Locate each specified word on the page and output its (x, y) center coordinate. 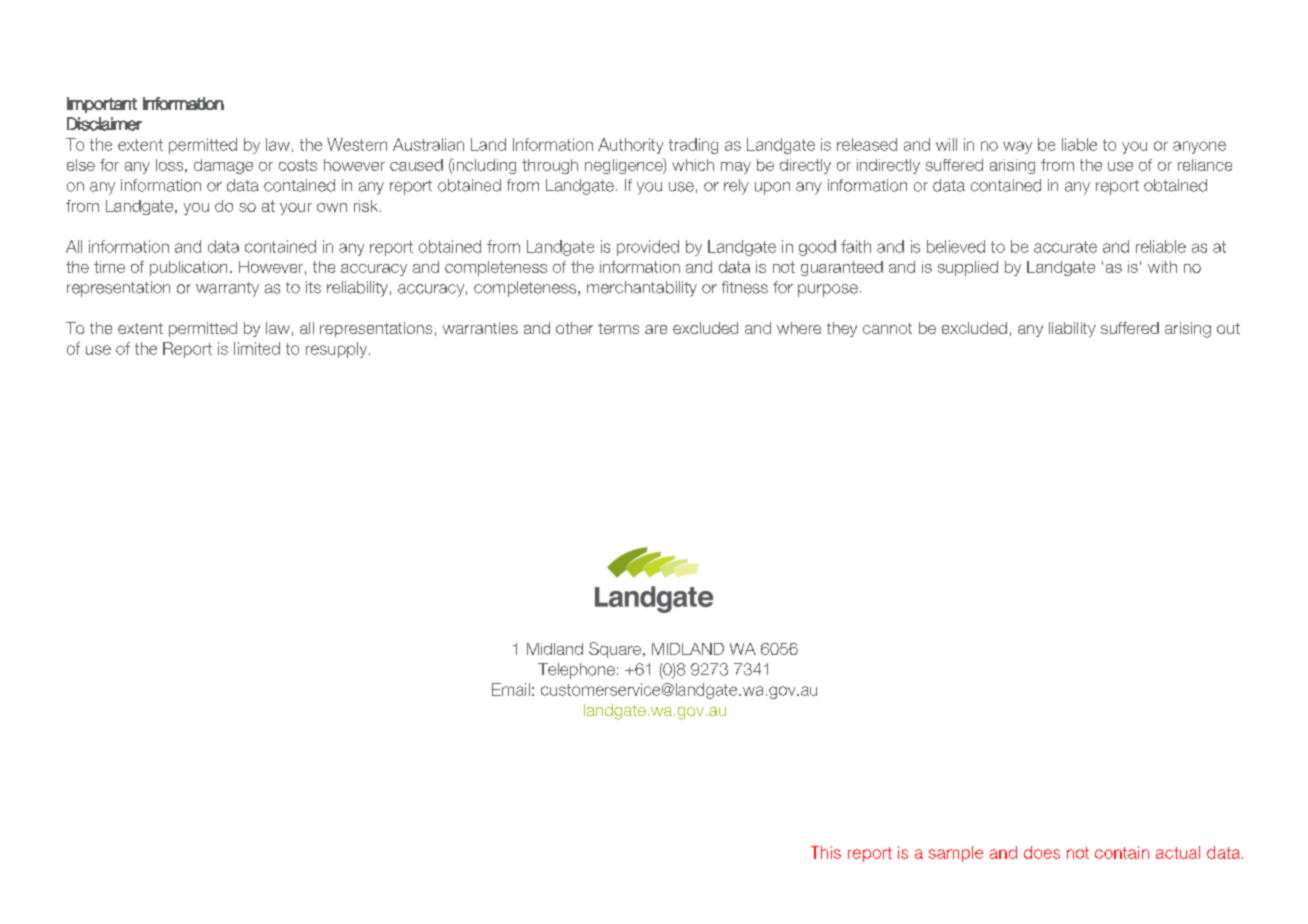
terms (618, 328)
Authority (630, 146)
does (1042, 852)
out (1228, 328)
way (1017, 147)
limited (257, 348)
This (826, 852)
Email (511, 689)
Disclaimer (104, 124)
